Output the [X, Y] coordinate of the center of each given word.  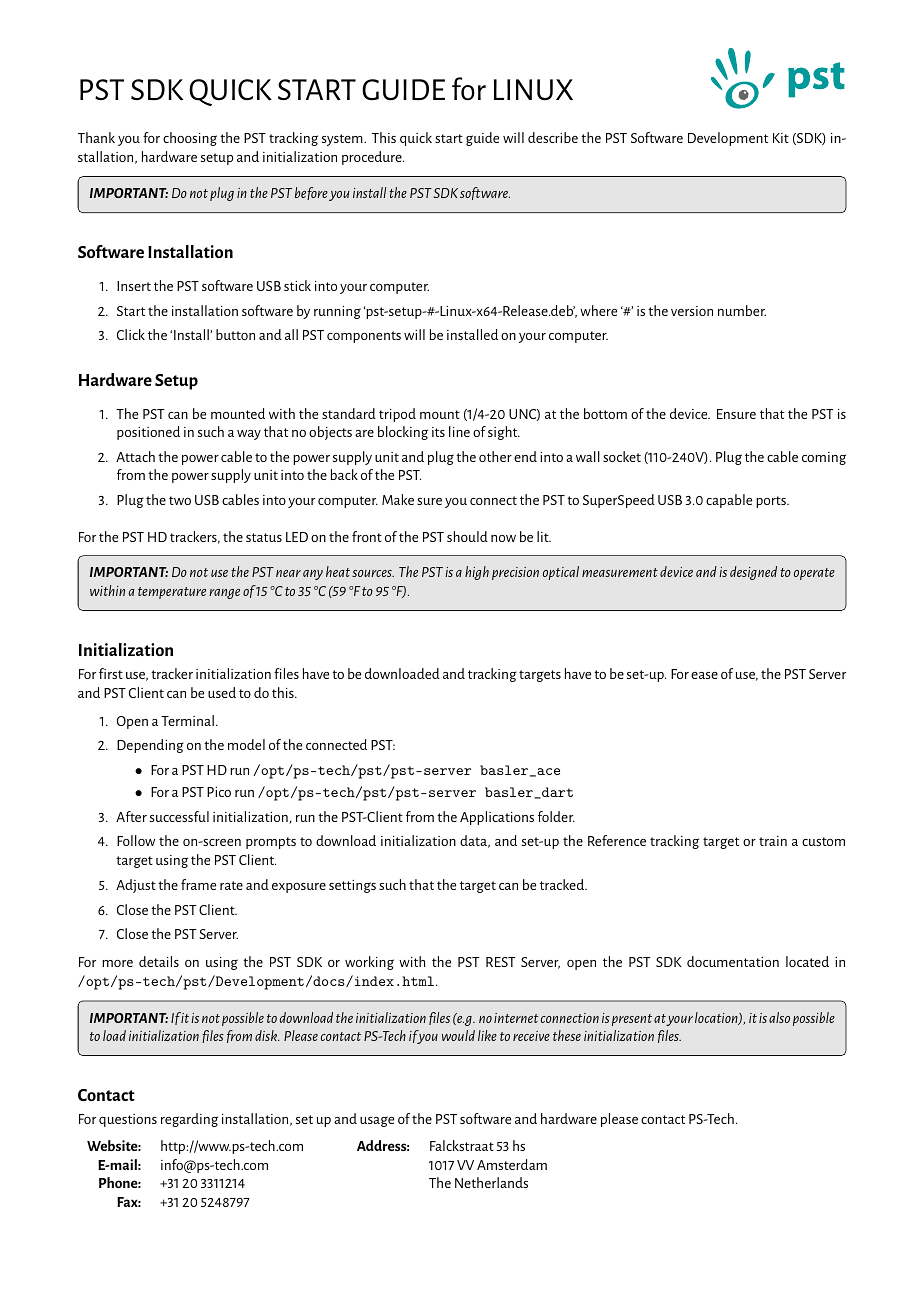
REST [501, 962]
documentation [733, 961]
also [779, 1017]
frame [198, 884]
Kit [781, 138]
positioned [148, 433]
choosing [190, 139]
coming [824, 458]
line [459, 431]
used [222, 692]
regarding [189, 1120]
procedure [373, 158]
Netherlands [491, 1182]
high [477, 573]
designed [753, 573]
